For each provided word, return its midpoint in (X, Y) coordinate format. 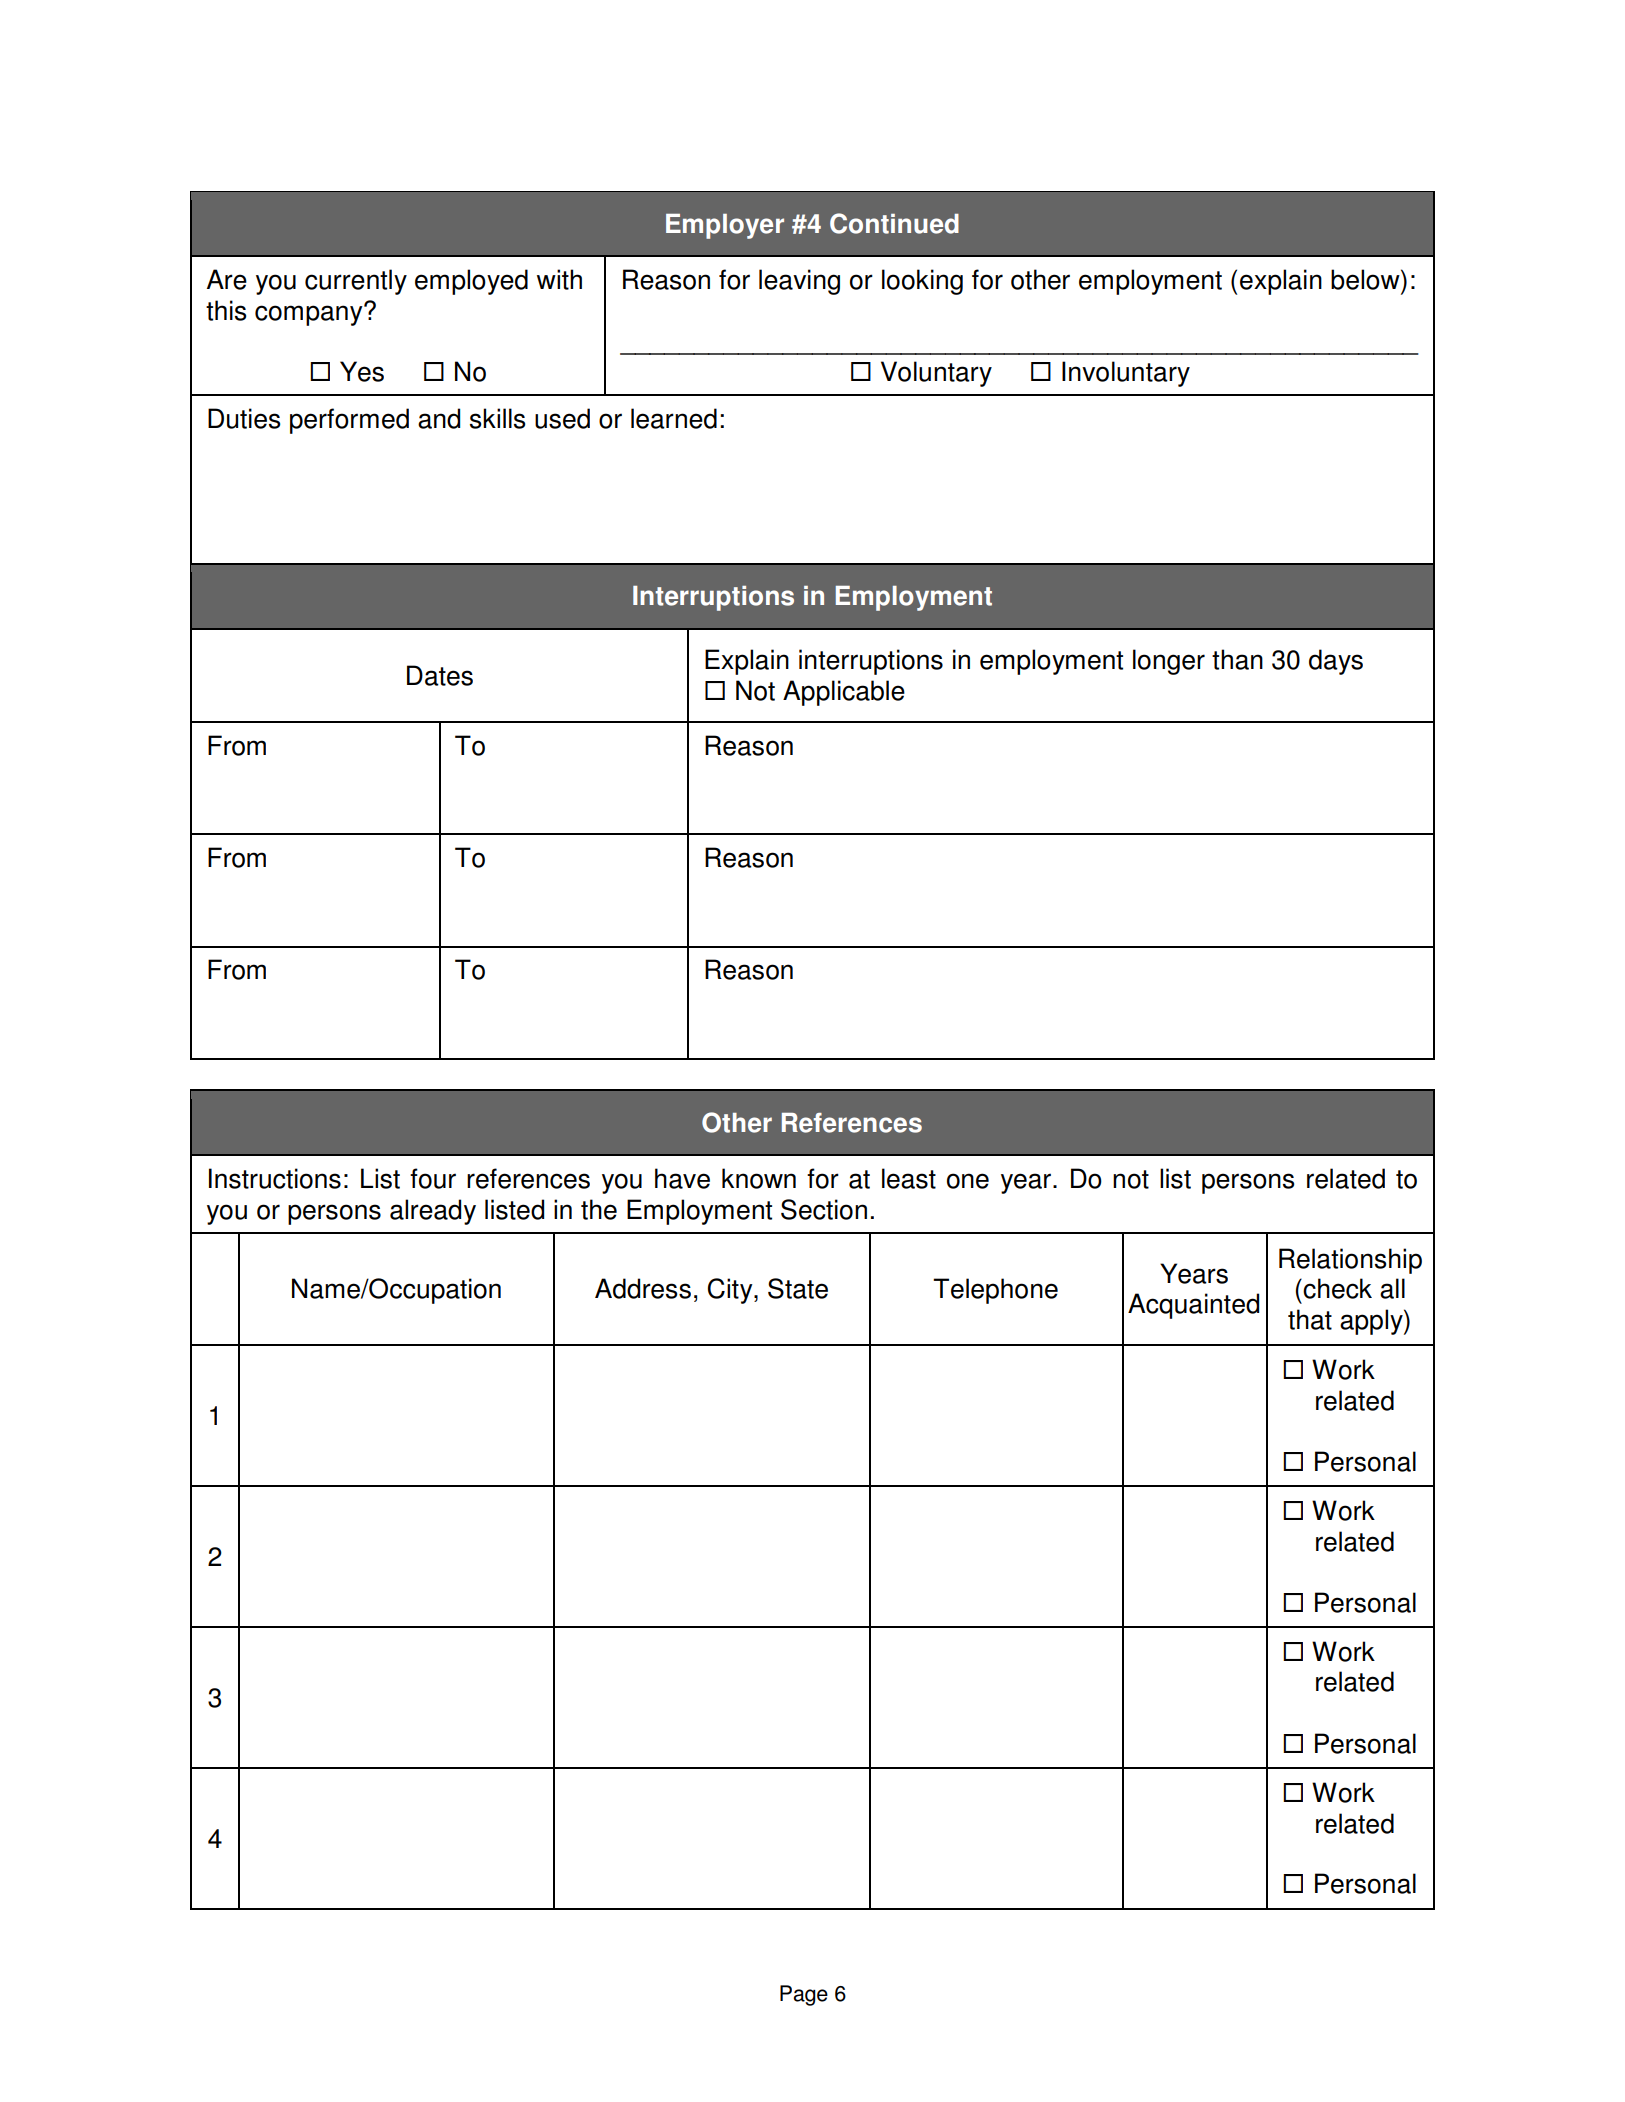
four (433, 1178)
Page (804, 1995)
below (1366, 279)
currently (356, 282)
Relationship (1350, 1261)
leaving (799, 282)
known (759, 1178)
